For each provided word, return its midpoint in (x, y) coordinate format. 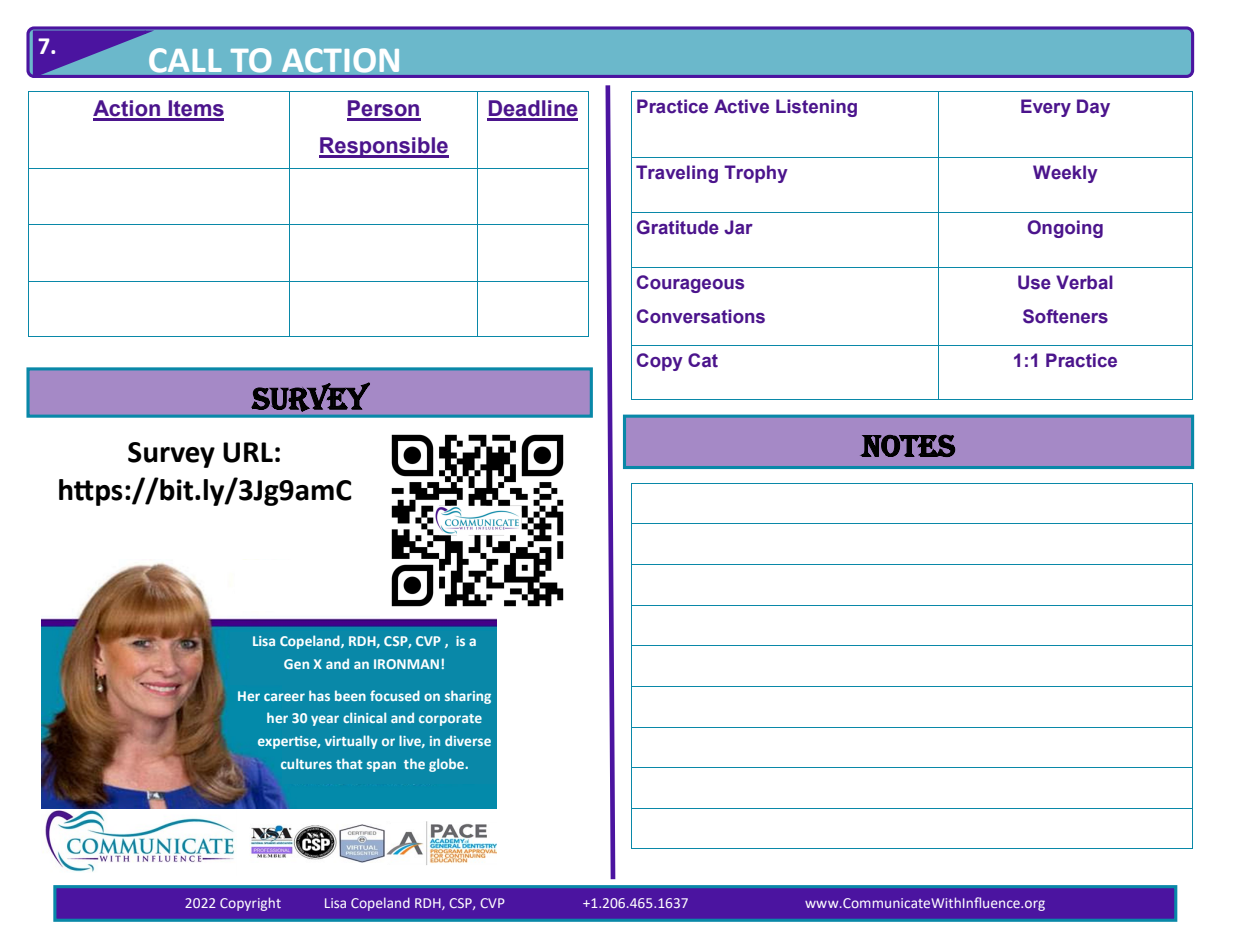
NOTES (907, 445)
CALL (185, 60)
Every (1046, 108)
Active (741, 106)
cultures (306, 763)
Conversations (701, 316)
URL (248, 452)
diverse (468, 740)
